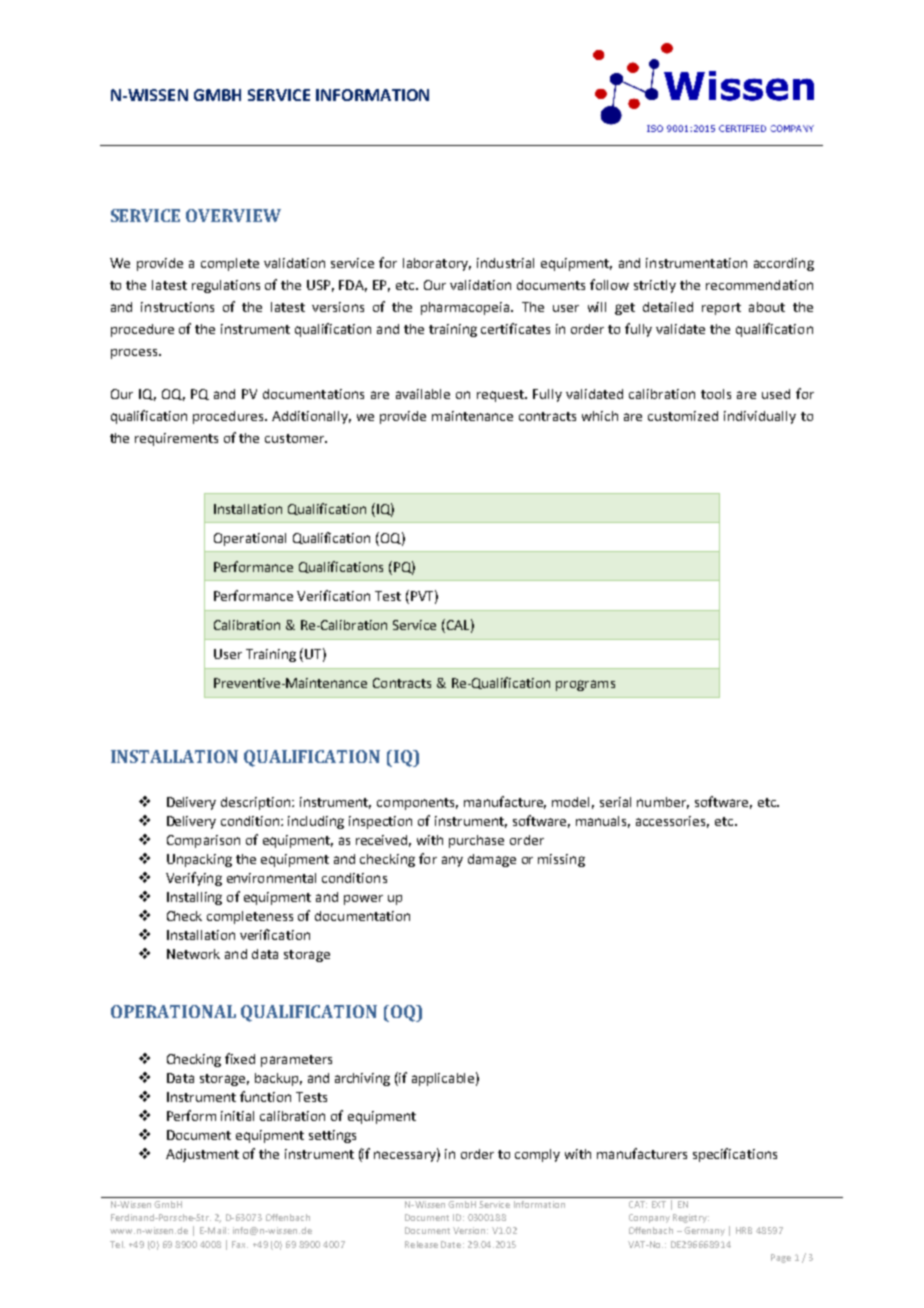 The height and width of the screenshot is (1308, 924). What do you see at coordinates (423, 394) in the screenshot?
I see `available` at bounding box center [423, 394].
